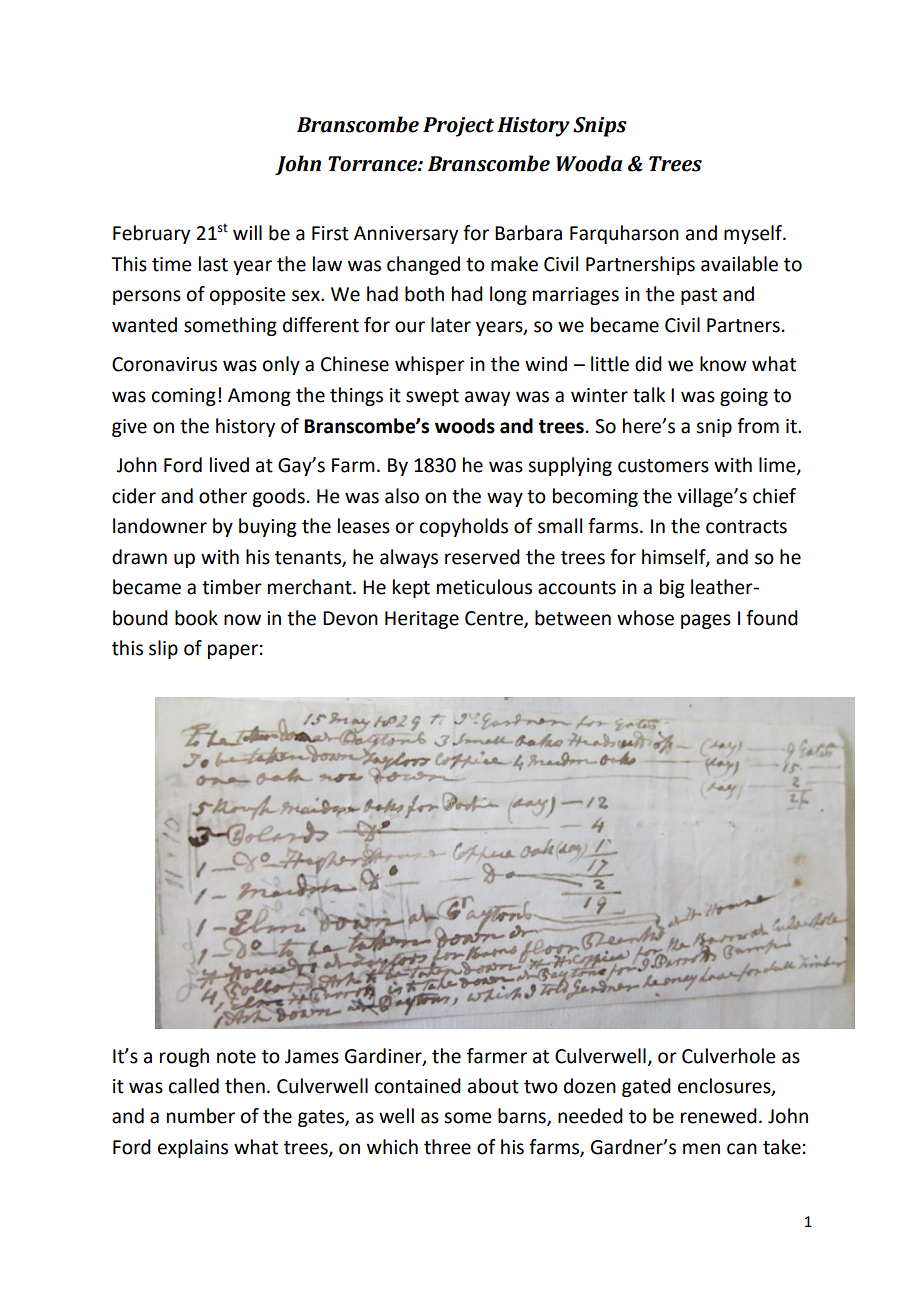 The image size is (924, 1307). I want to click on will, so click(247, 232).
